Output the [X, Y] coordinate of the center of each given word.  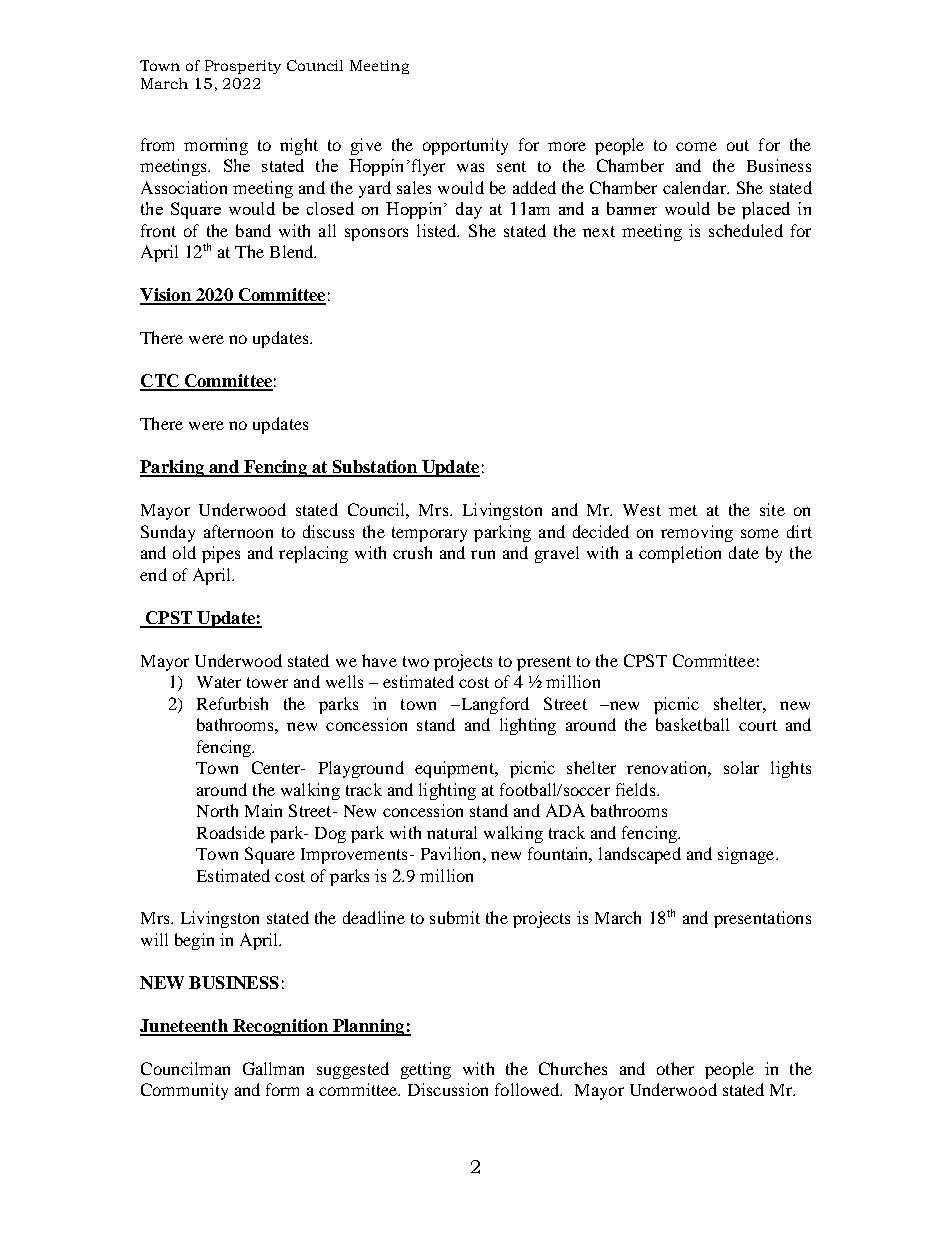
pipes [221, 554]
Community [184, 1091]
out [738, 145]
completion [680, 554]
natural [452, 832]
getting [426, 1070]
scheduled [746, 230]
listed [438, 230]
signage [747, 855]
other [675, 1068]
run [483, 554]
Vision [166, 296]
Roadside [231, 832]
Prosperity [243, 67]
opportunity [465, 146]
